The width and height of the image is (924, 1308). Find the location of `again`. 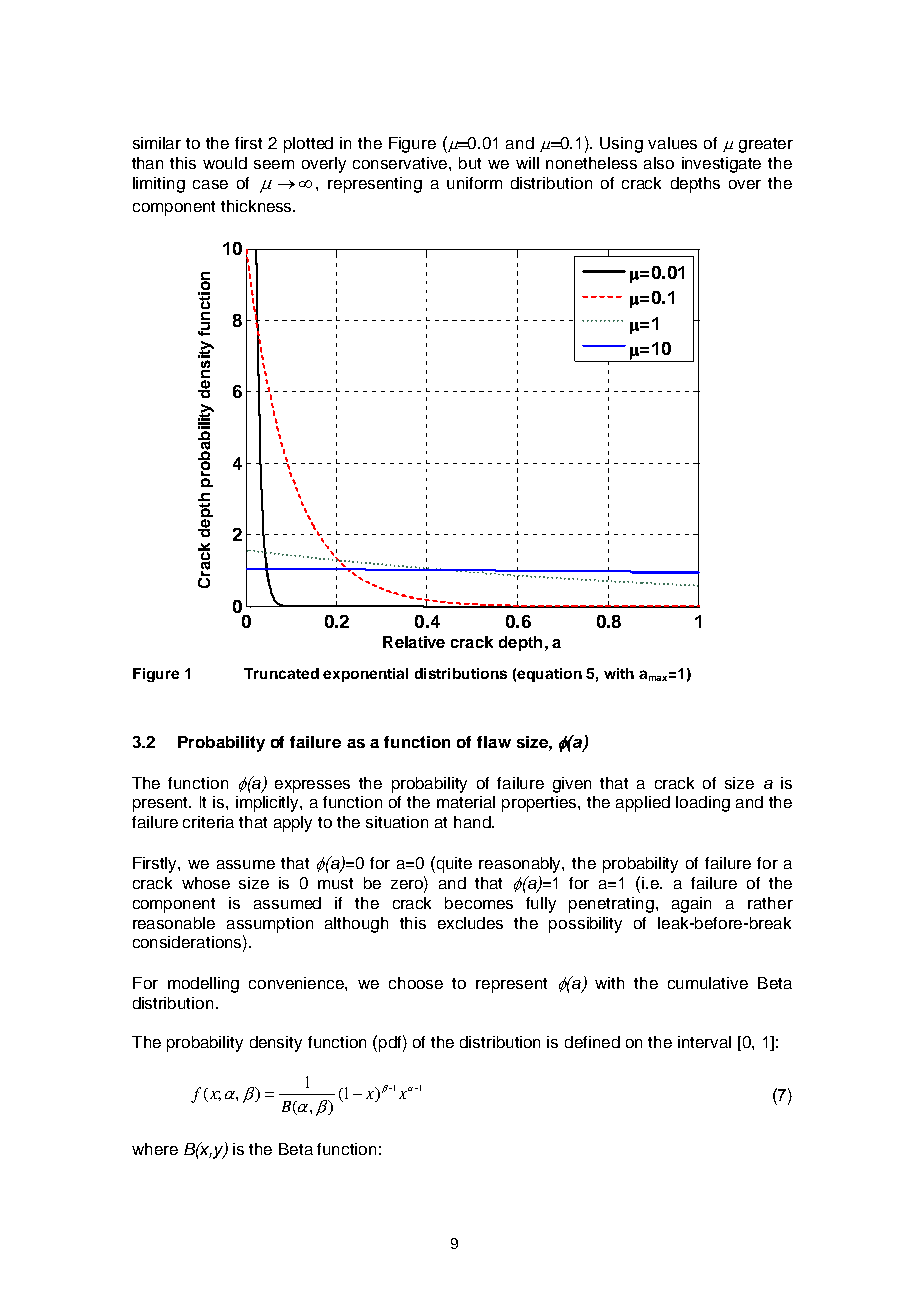

again is located at coordinates (691, 905).
